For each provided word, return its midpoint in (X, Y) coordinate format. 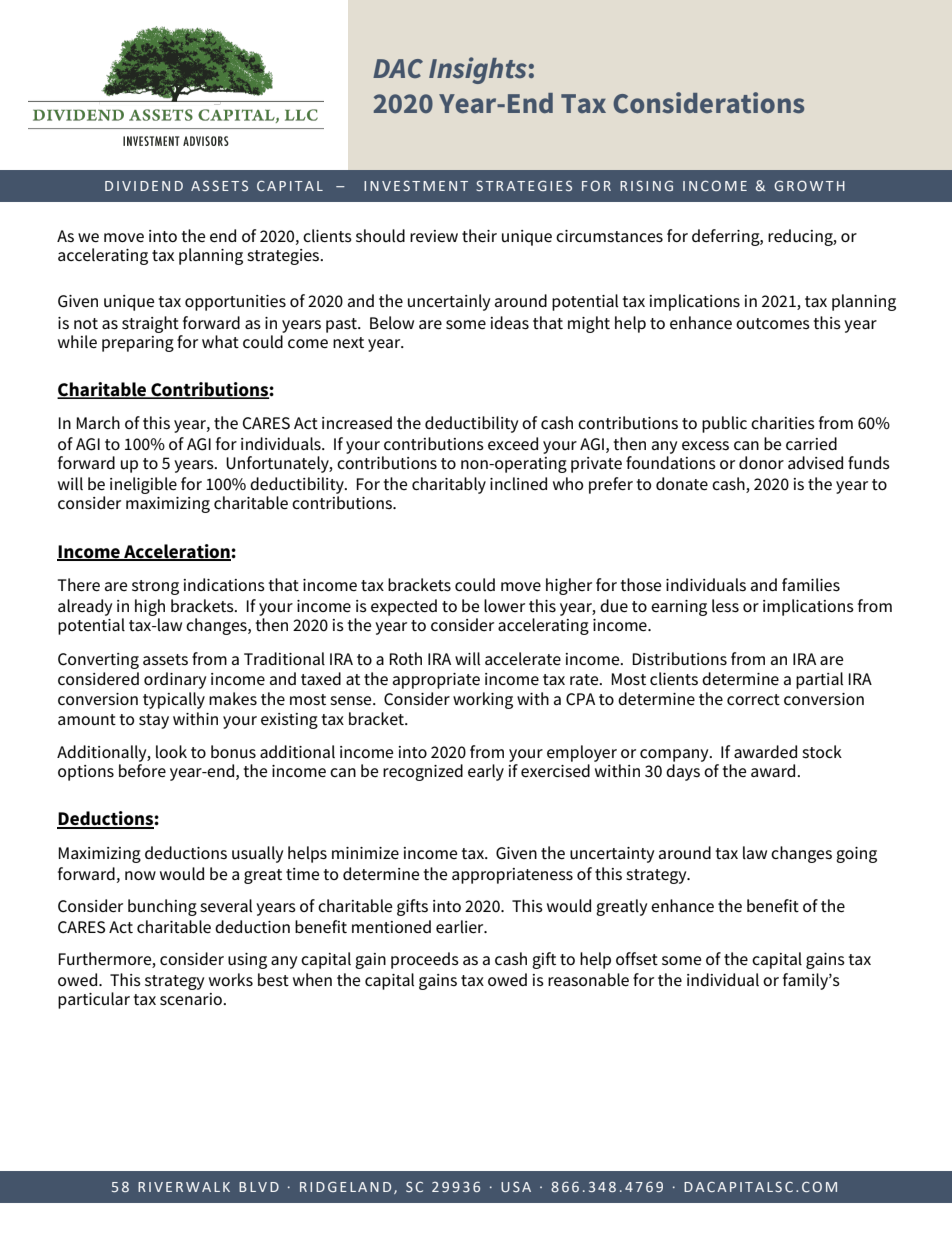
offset (637, 959)
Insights (478, 70)
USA (516, 1187)
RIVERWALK (184, 1187)
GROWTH (809, 186)
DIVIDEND (144, 186)
